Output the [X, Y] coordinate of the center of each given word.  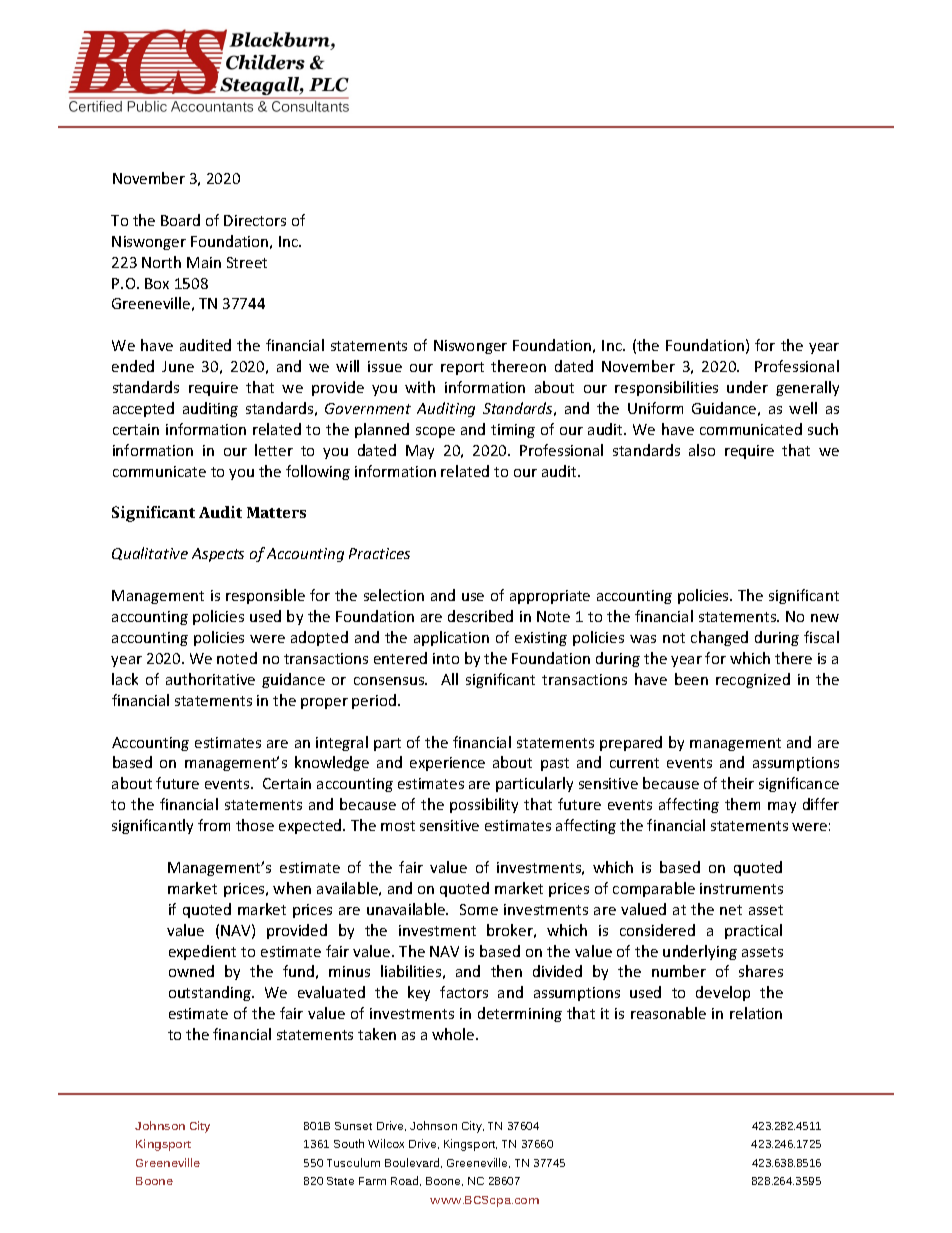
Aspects [218, 555]
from [214, 825]
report [462, 368]
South [349, 1143]
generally [807, 388]
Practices [379, 553]
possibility [484, 805]
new [825, 618]
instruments [741, 888]
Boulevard [413, 1163]
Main [204, 262]
